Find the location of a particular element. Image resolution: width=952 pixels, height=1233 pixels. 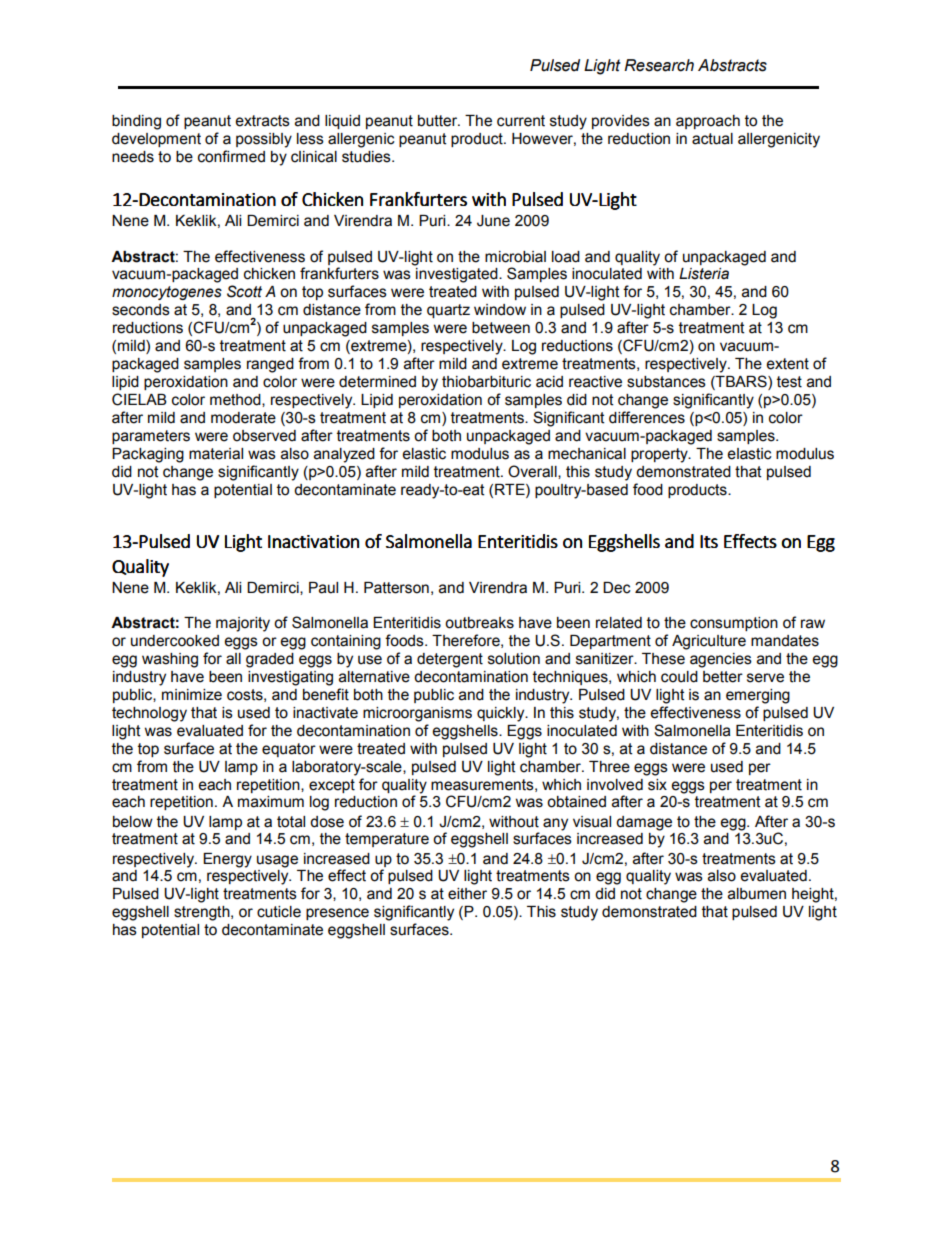

Energy is located at coordinates (227, 860).
